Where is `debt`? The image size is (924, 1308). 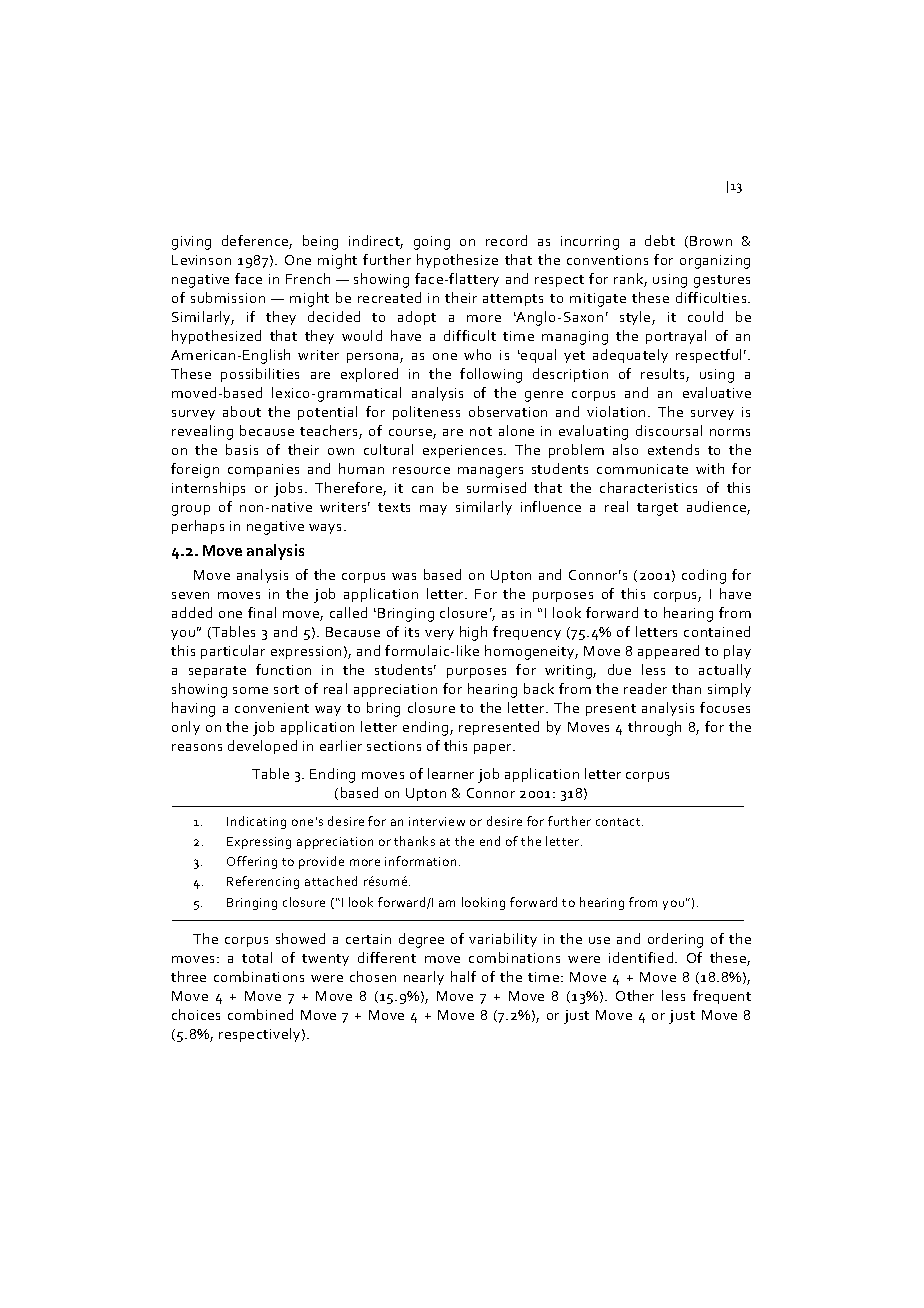
debt is located at coordinates (660, 240).
